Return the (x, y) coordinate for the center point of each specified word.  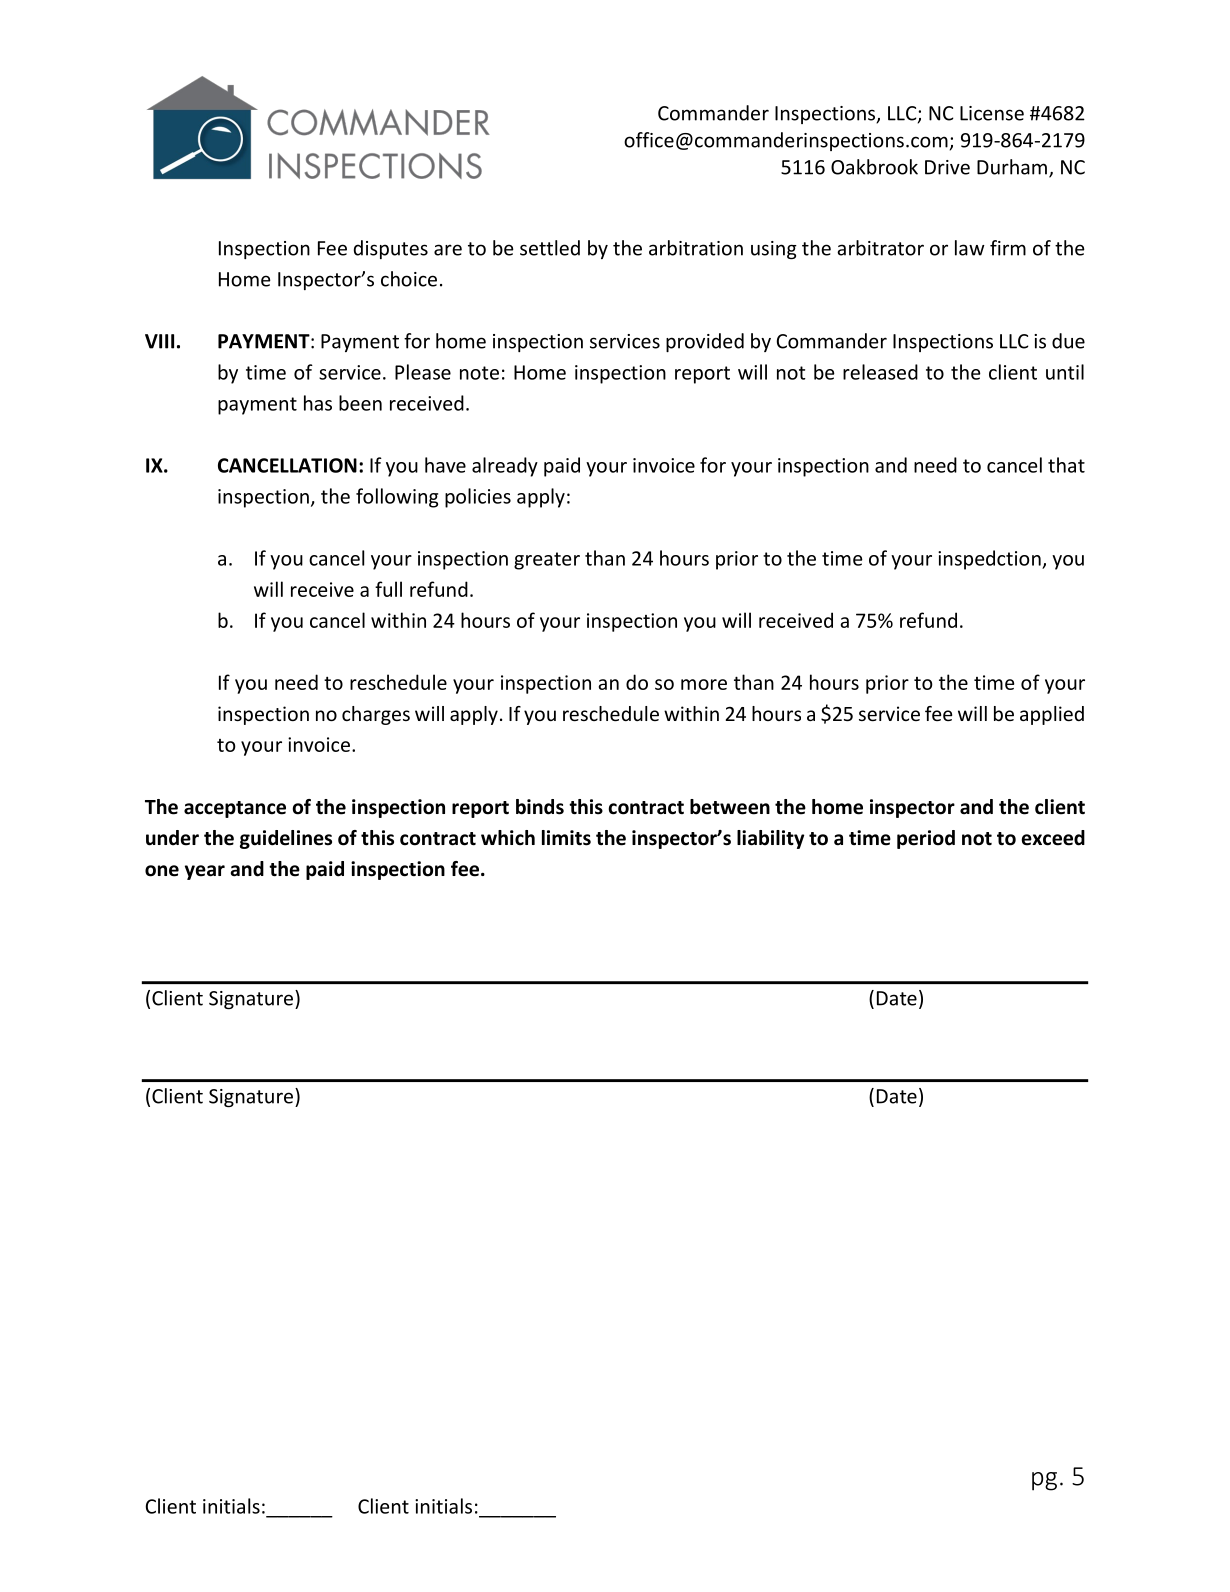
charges (376, 715)
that (1066, 465)
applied (1052, 715)
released (880, 372)
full (388, 589)
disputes (391, 249)
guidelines (286, 839)
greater (547, 561)
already (505, 467)
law (970, 248)
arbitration (696, 248)
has (318, 403)
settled (550, 248)
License (992, 113)
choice (409, 279)
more (704, 684)
